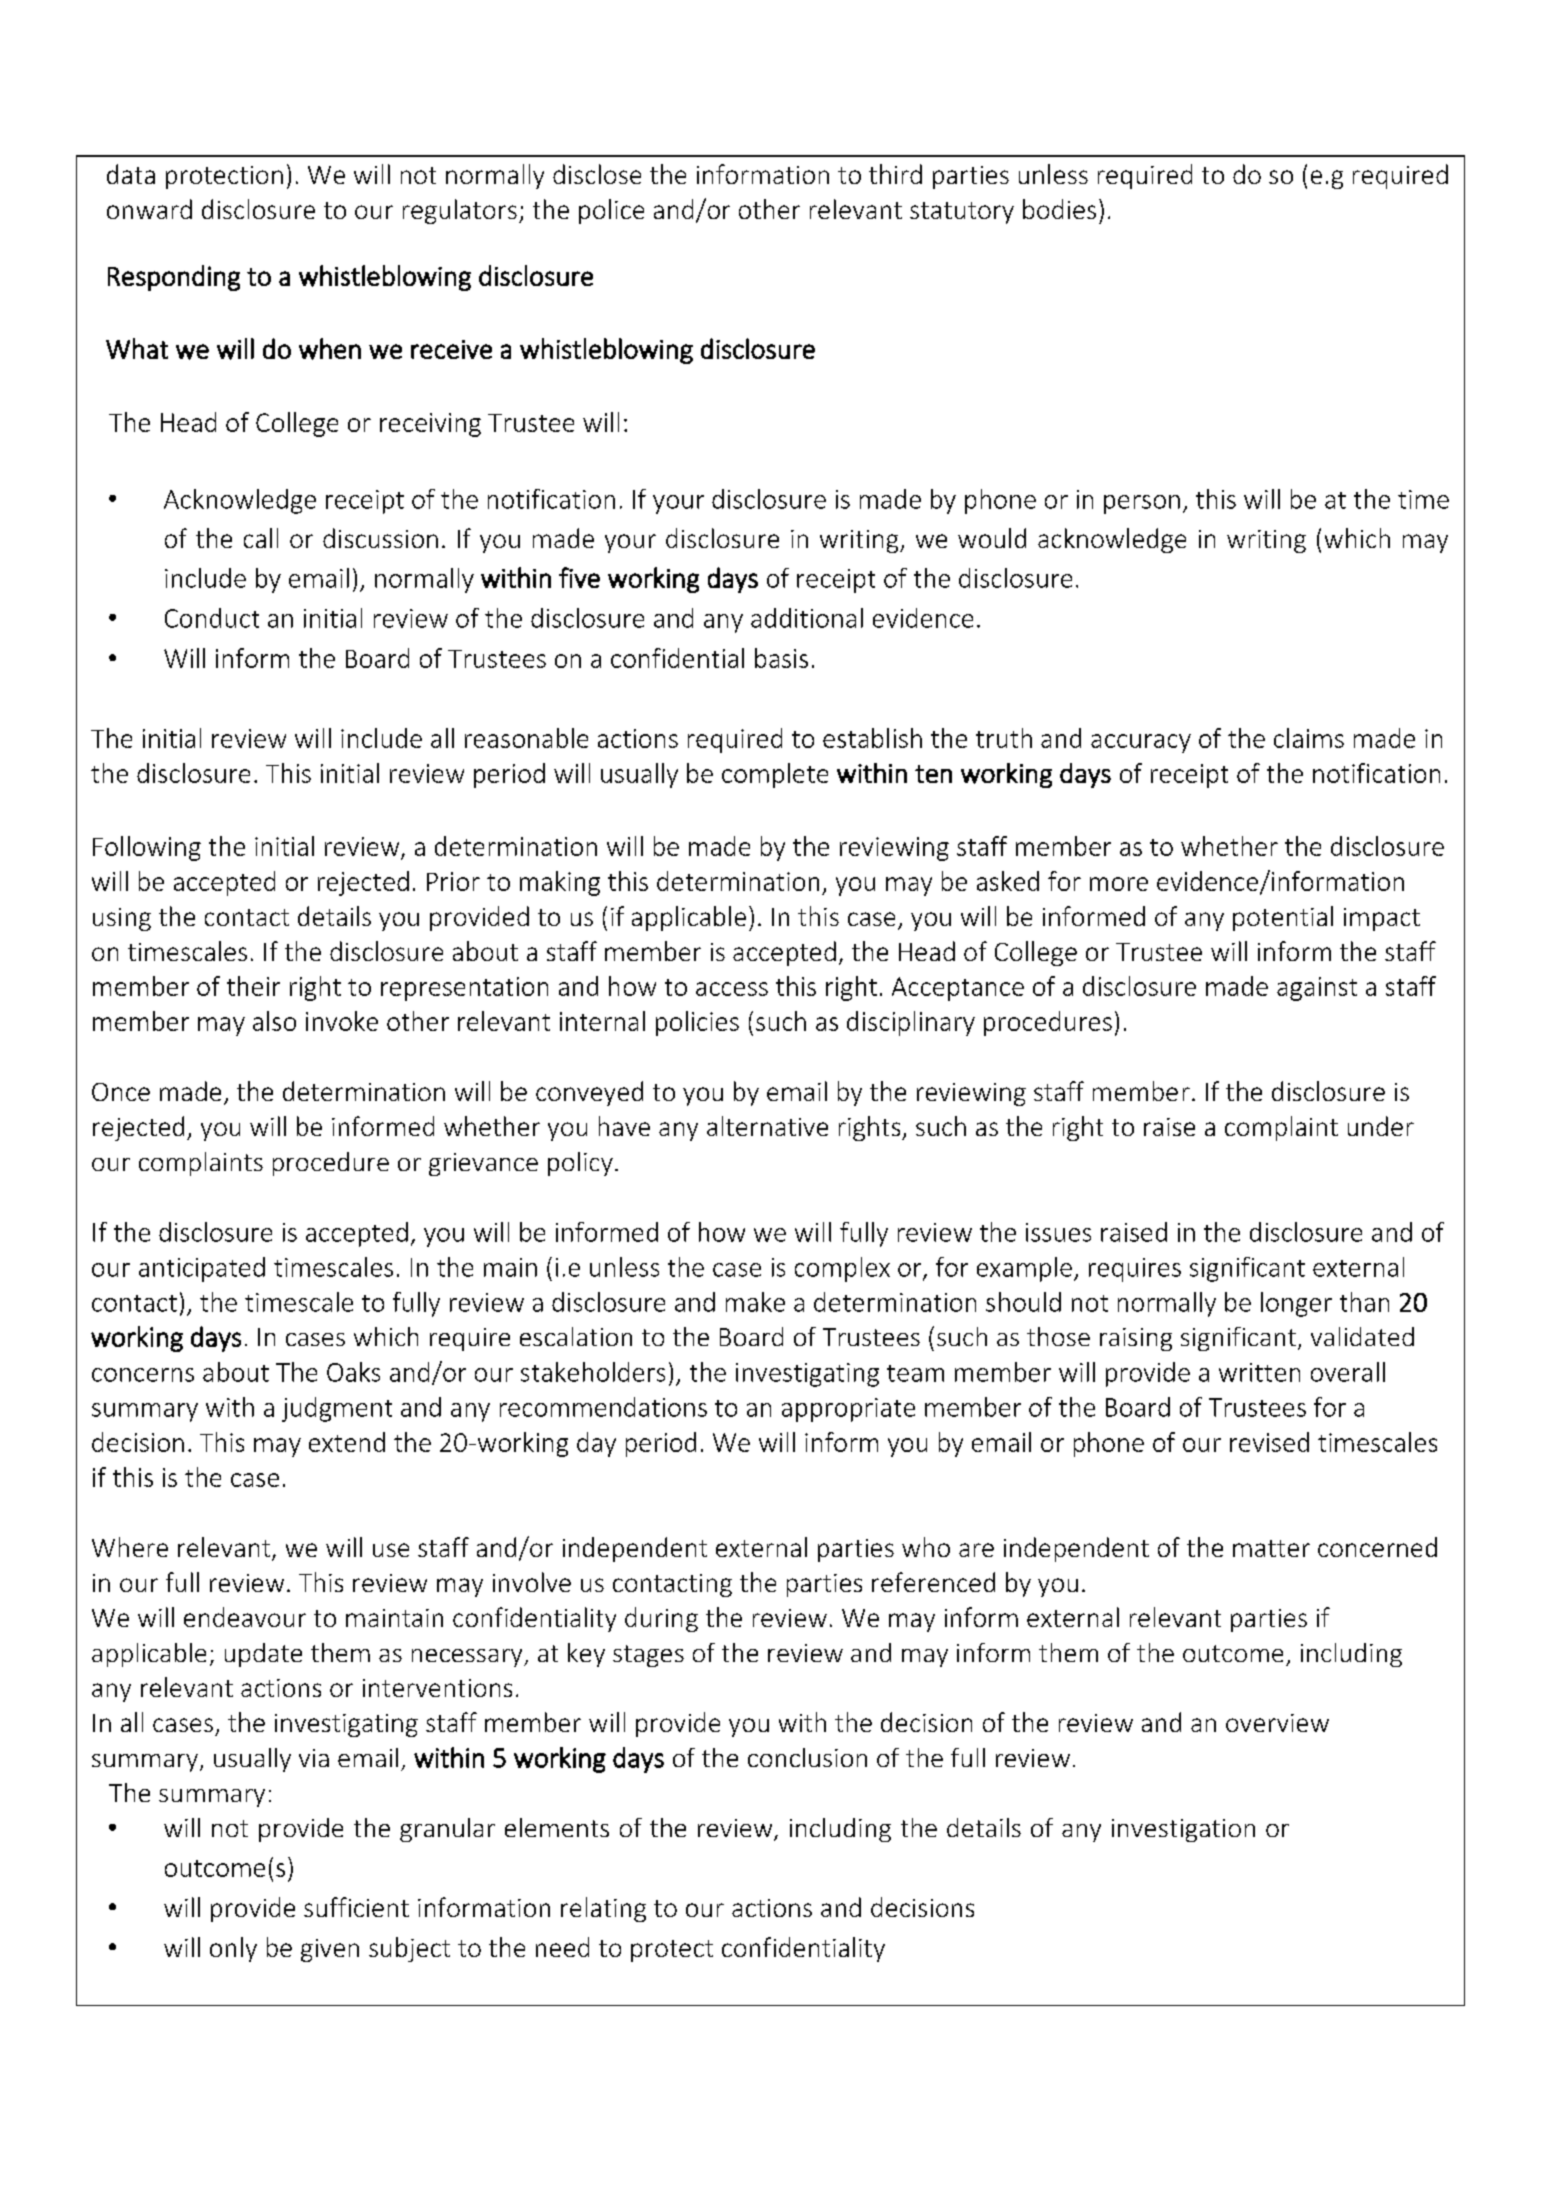 This document has height=2198, width=1554. I want to click on Conduct, so click(212, 618).
